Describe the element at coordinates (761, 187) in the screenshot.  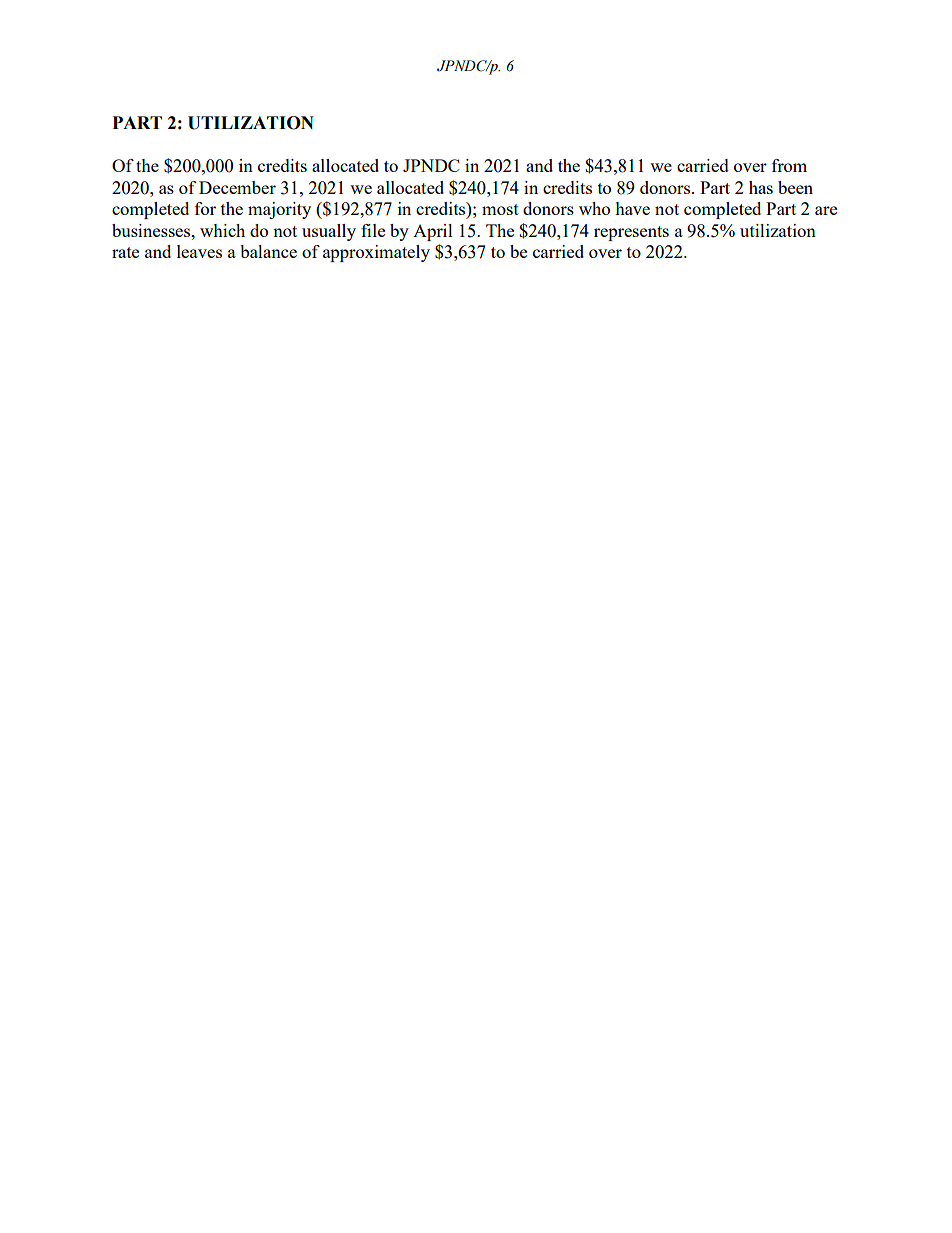
I see `has` at that location.
